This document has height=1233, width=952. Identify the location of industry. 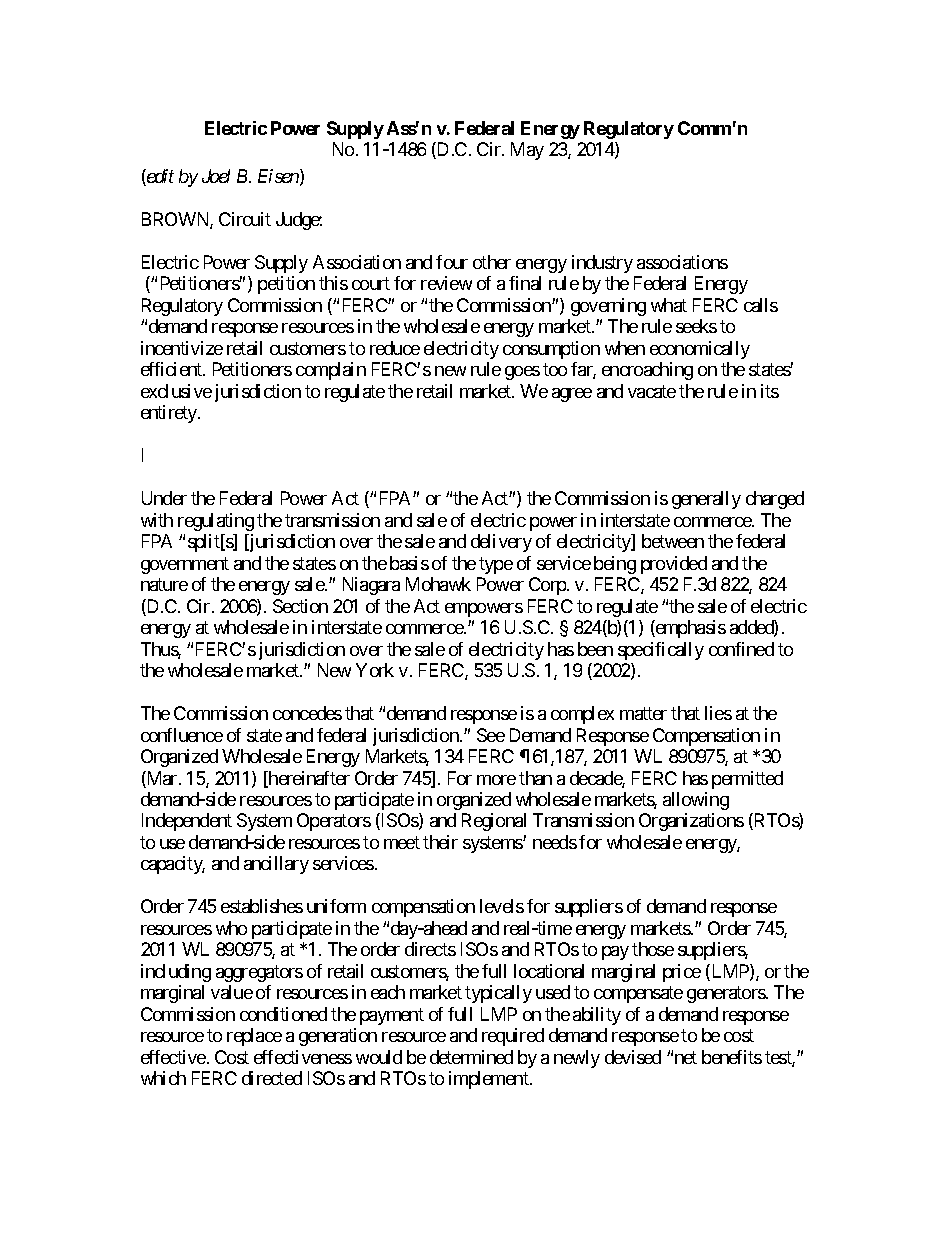
(602, 264).
